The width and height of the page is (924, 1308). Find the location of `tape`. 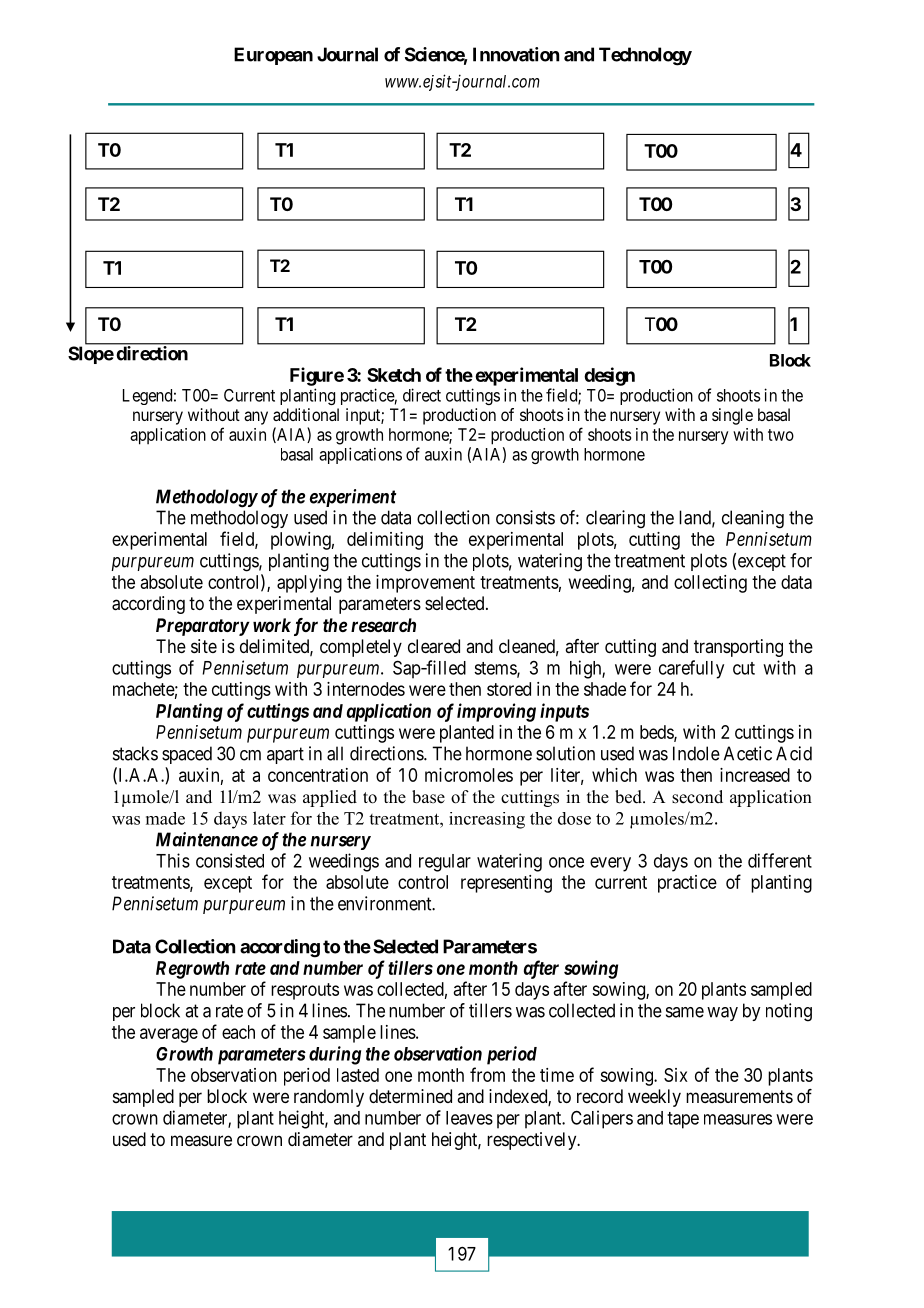

tape is located at coordinates (683, 1120).
